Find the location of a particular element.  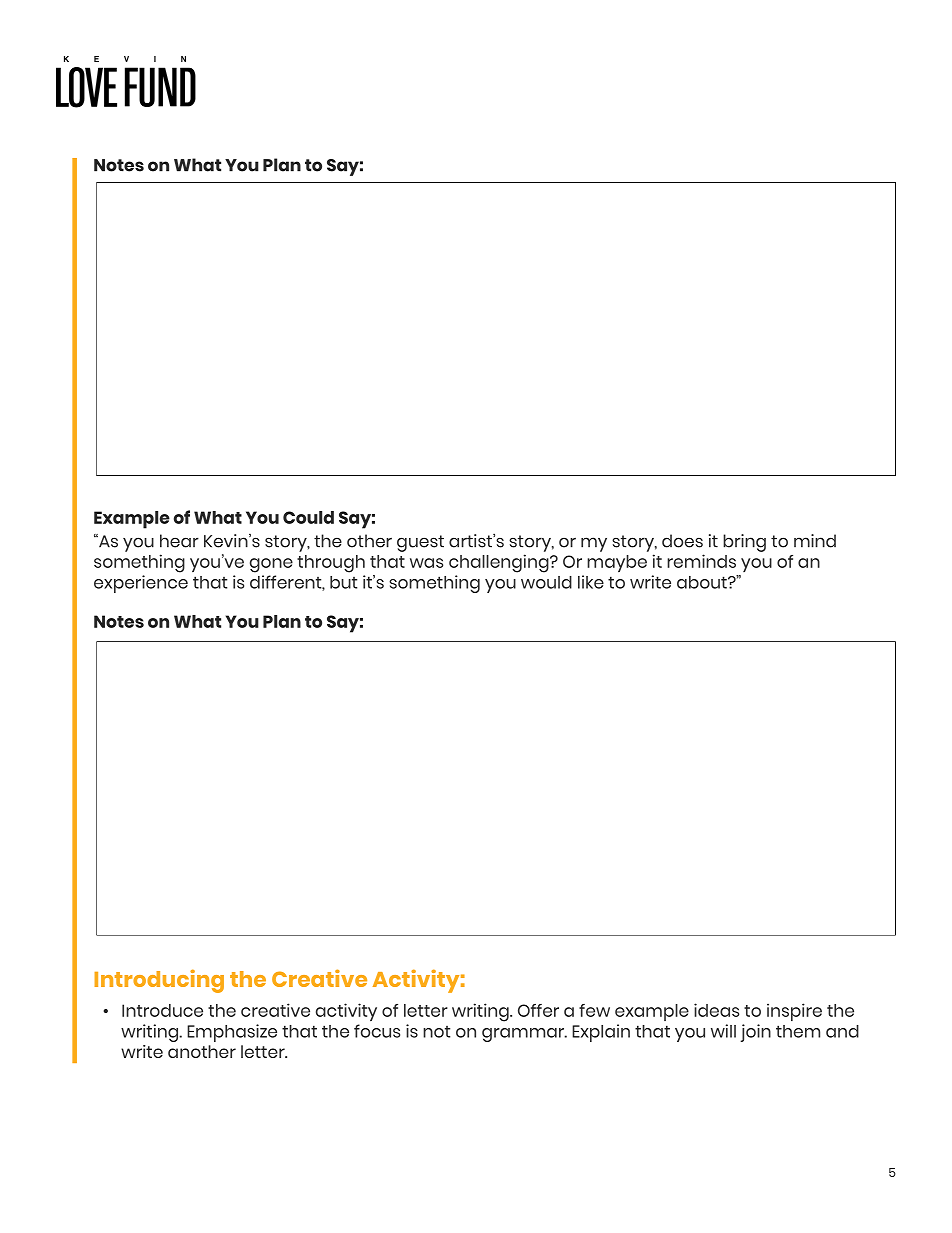

experience is located at coordinates (141, 584).
